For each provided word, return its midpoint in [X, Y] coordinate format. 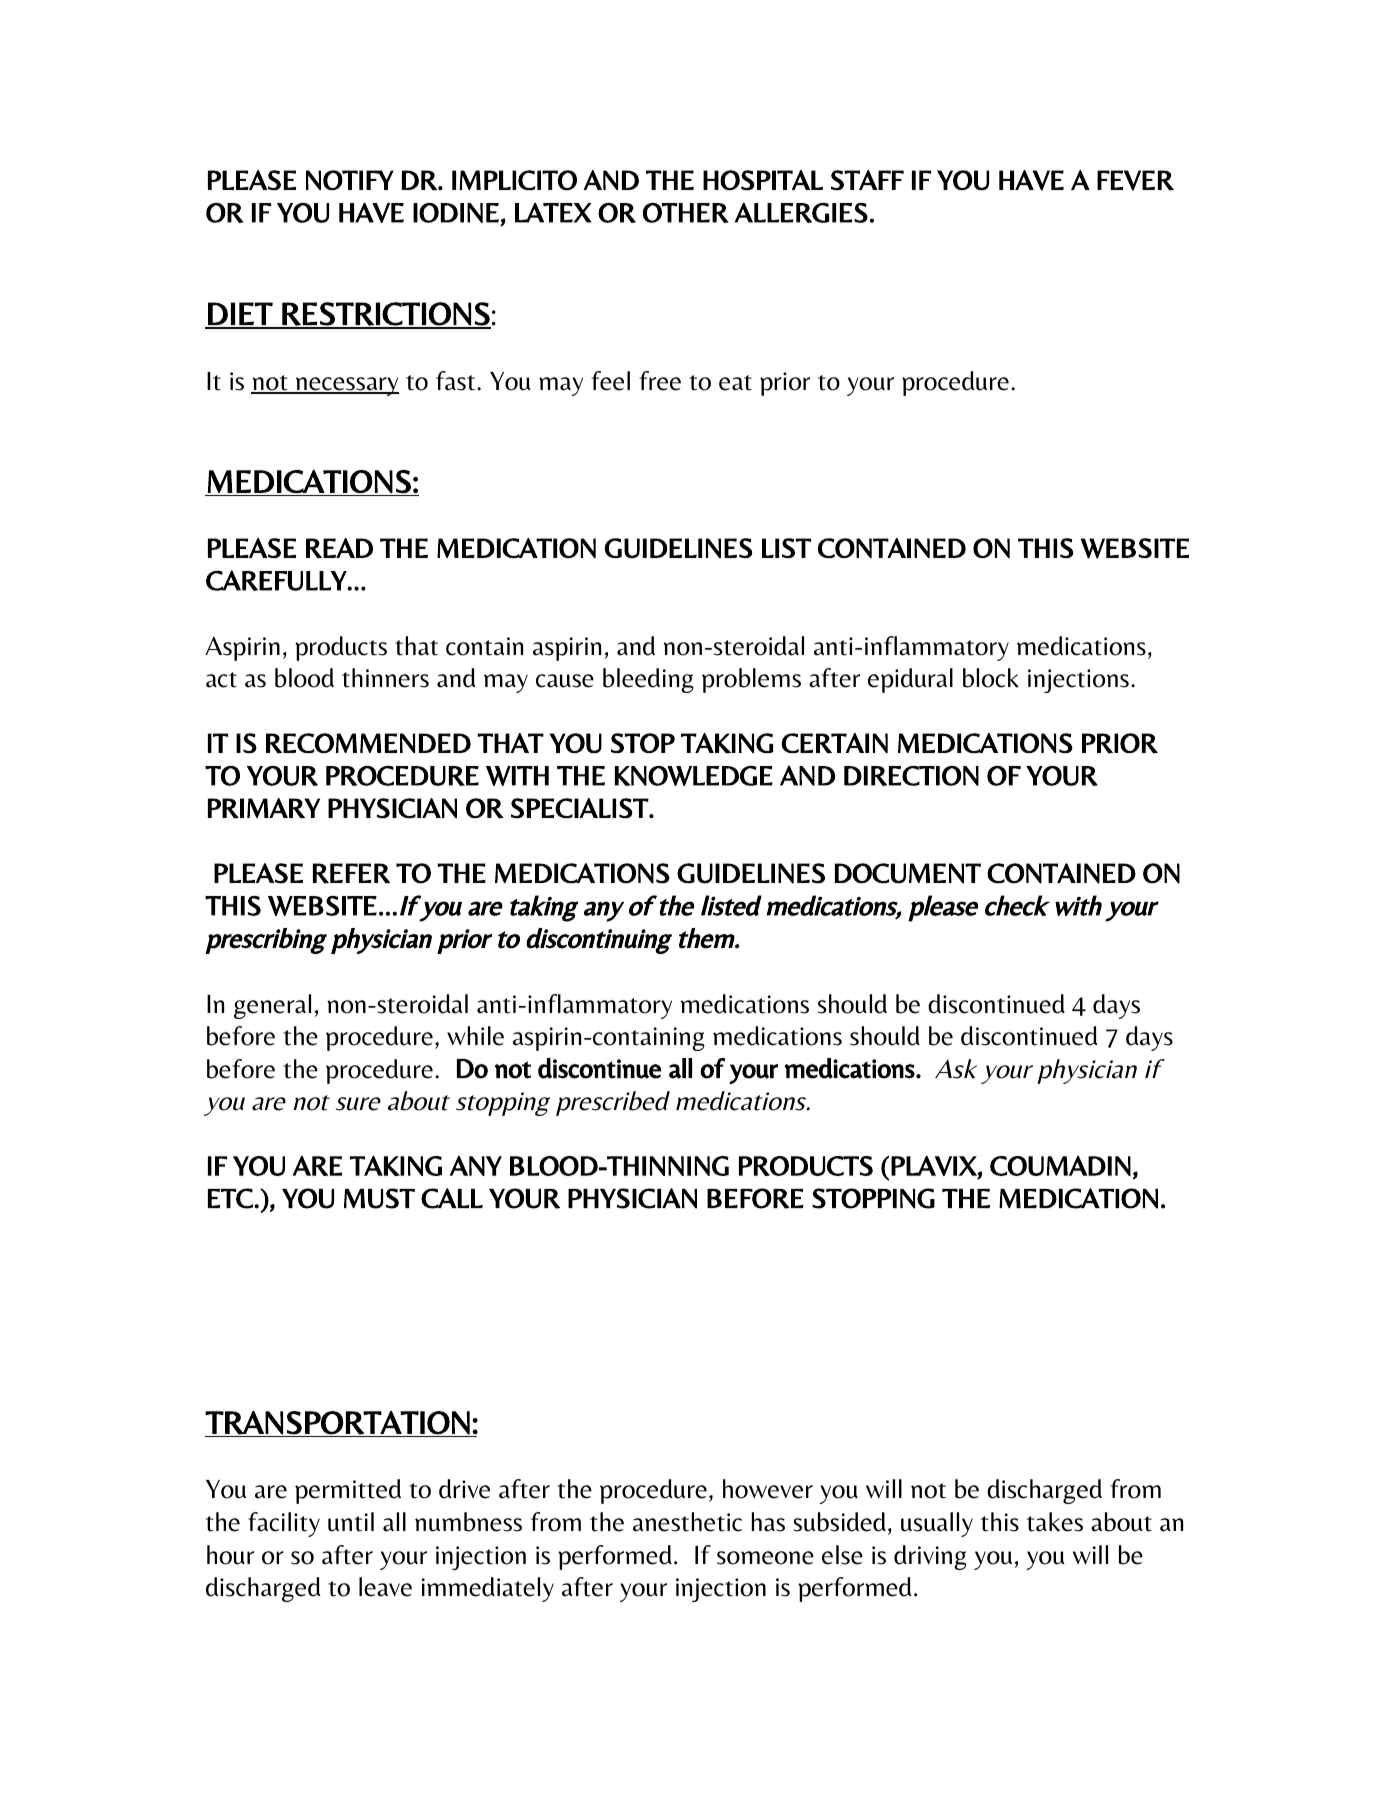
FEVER [1135, 180]
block [991, 678]
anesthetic [687, 1522]
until [351, 1522]
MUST [379, 1198]
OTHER [686, 213]
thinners [385, 678]
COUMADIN [1060, 1166]
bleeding [648, 680]
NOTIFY [350, 180]
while [475, 1036]
